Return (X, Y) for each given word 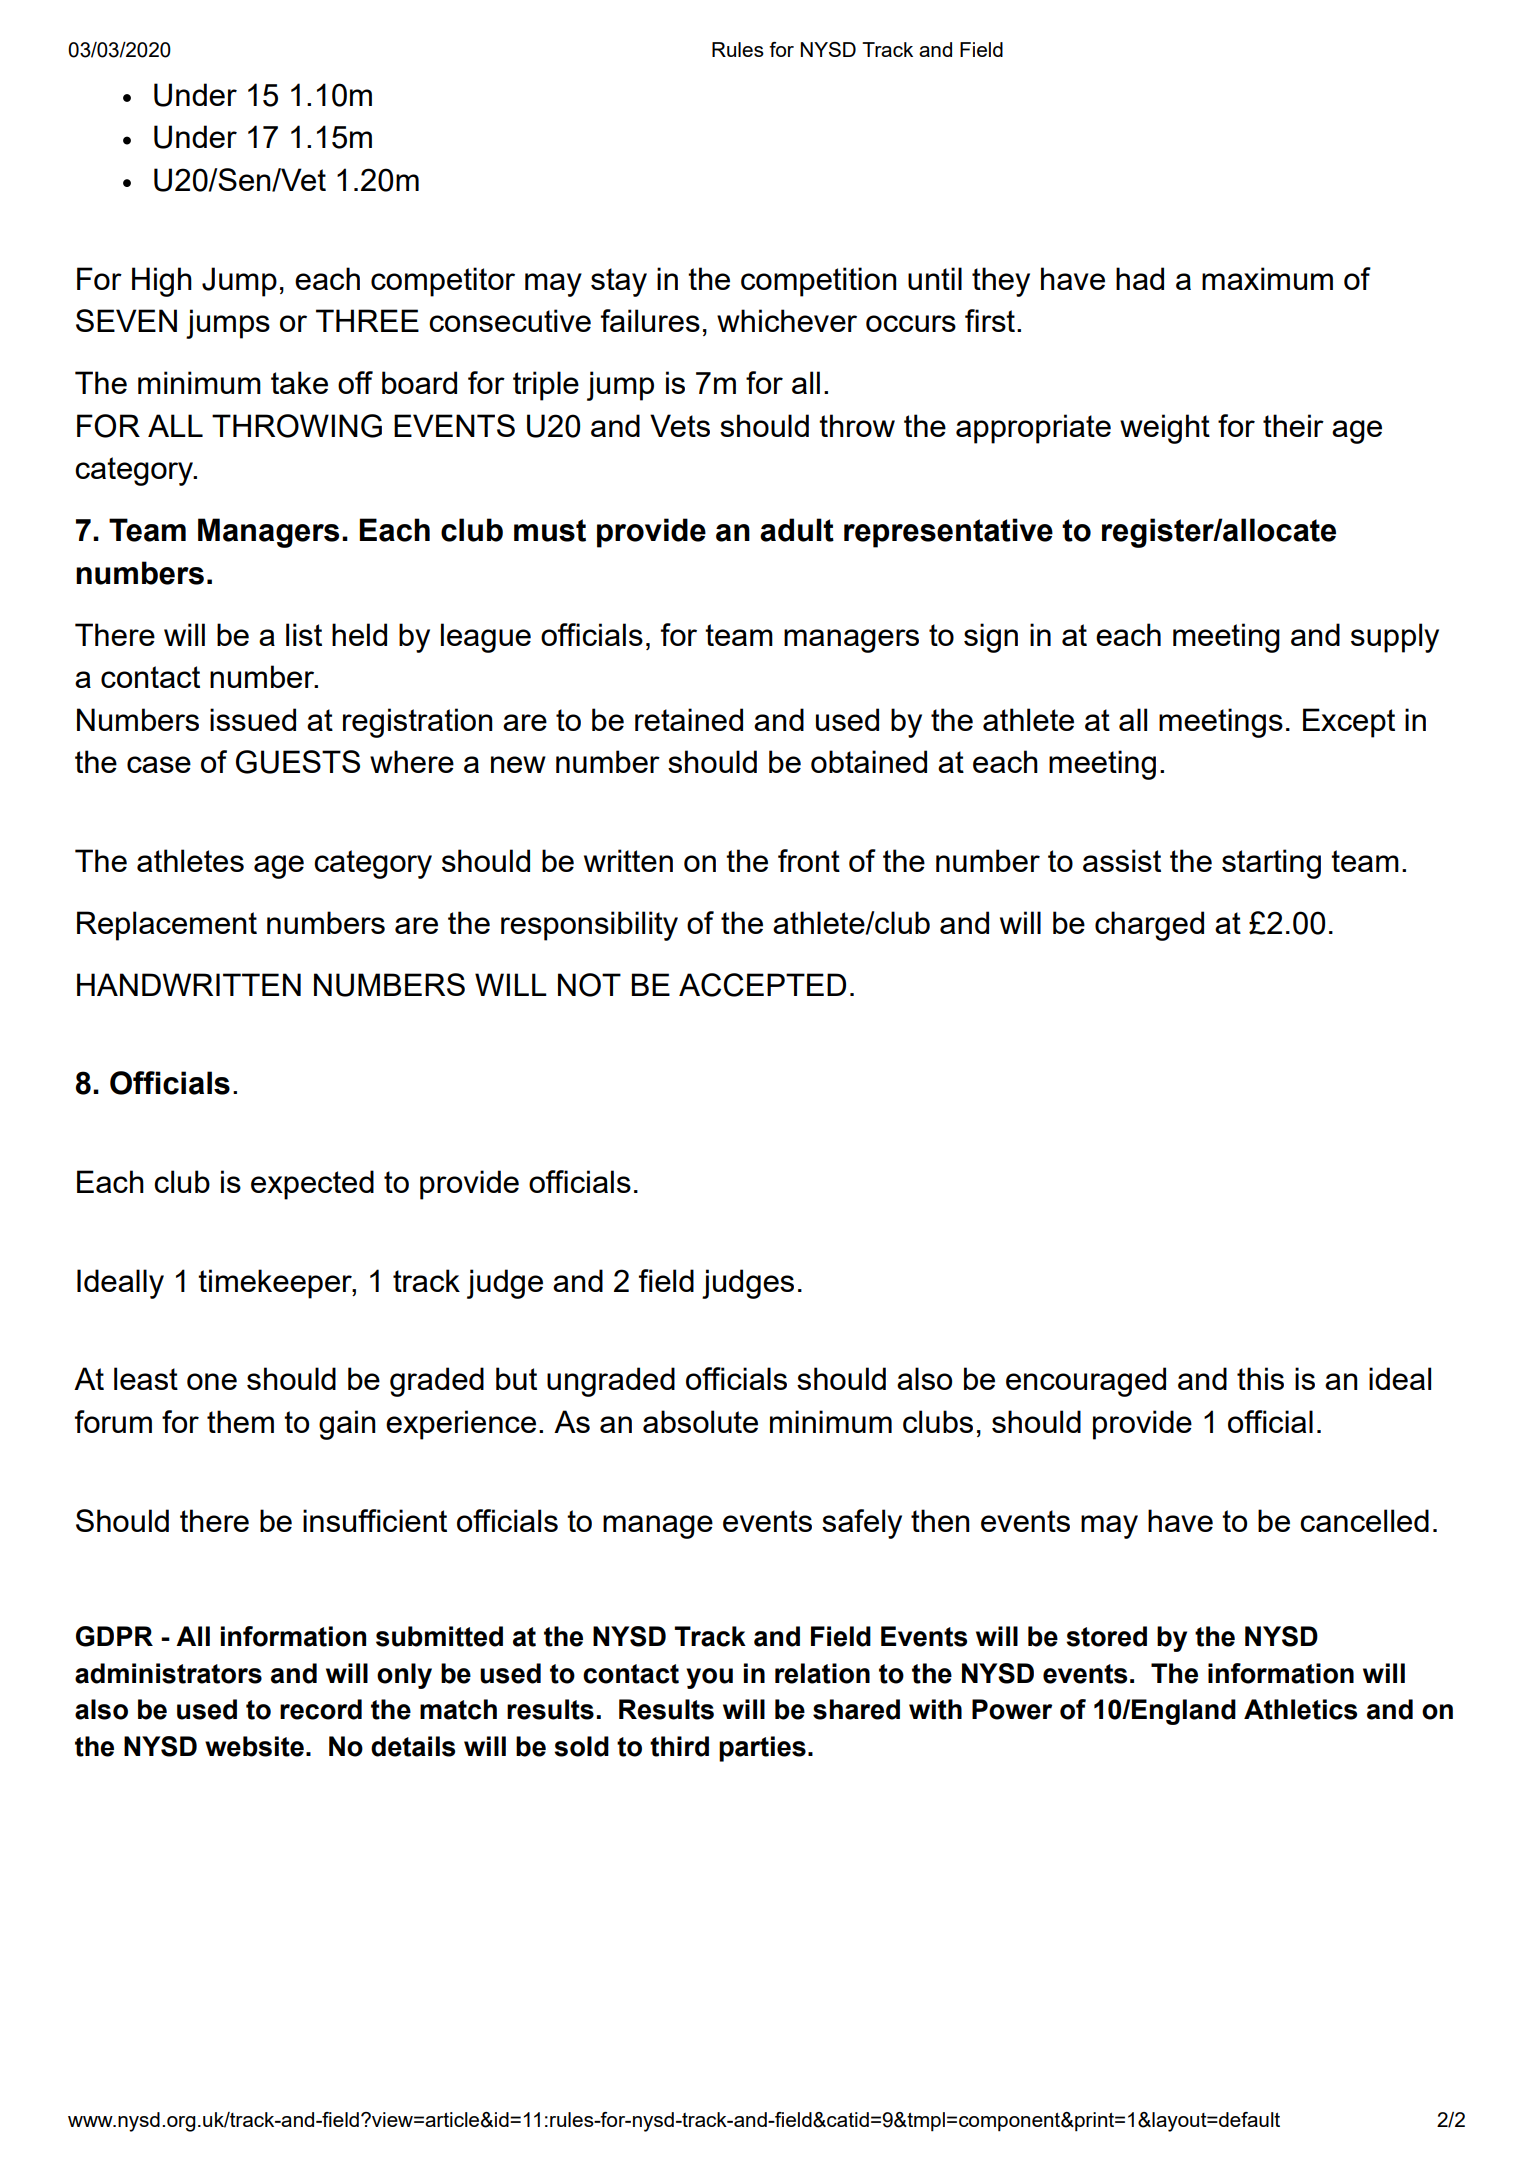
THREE (367, 320)
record (321, 1709)
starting (1271, 864)
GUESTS (298, 762)
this (1260, 1378)
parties (762, 1749)
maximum (1267, 278)
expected (312, 1185)
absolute (700, 1421)
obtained (869, 761)
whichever (787, 320)
